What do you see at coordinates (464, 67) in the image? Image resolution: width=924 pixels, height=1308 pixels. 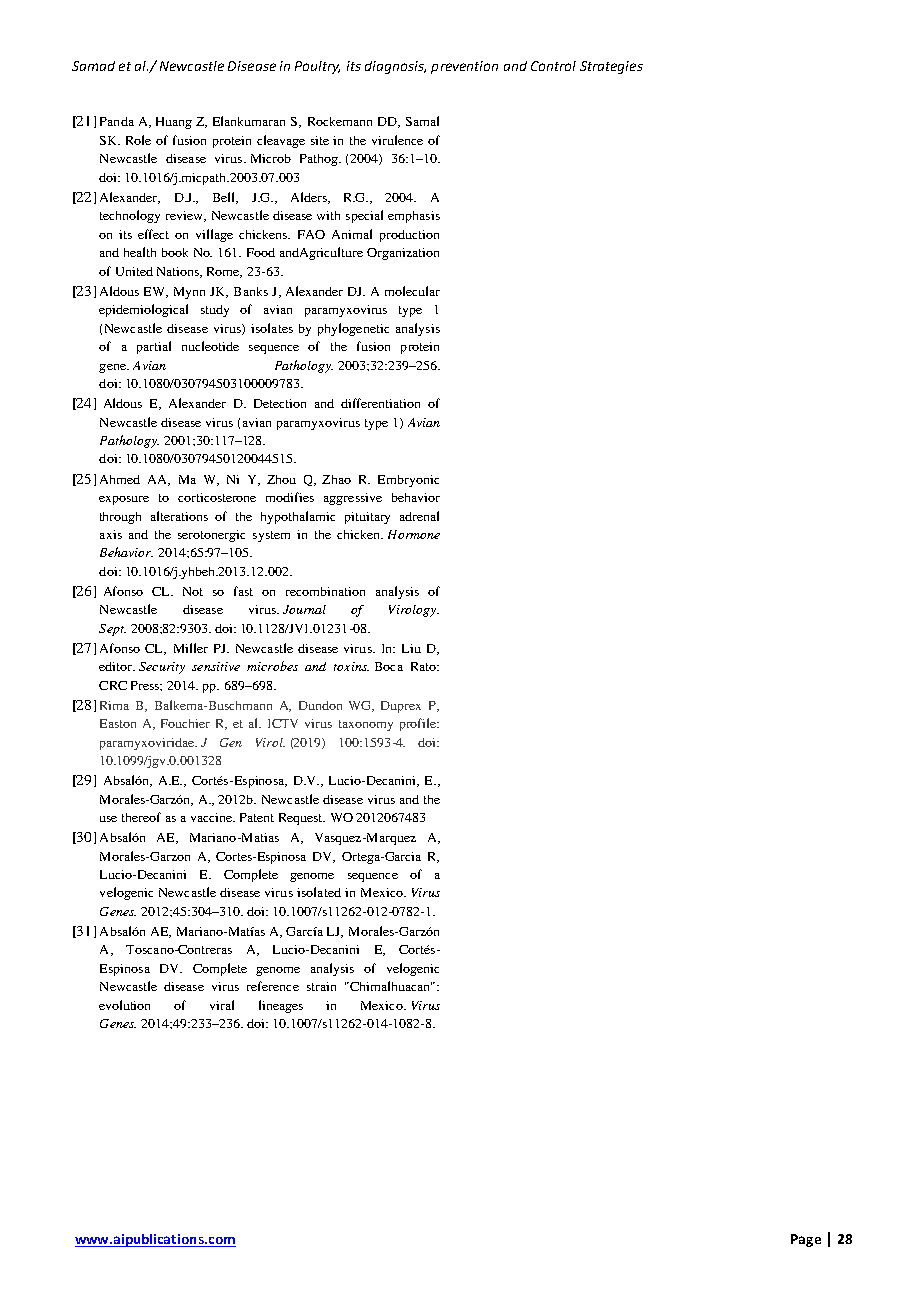 I see `prevention` at bounding box center [464, 67].
